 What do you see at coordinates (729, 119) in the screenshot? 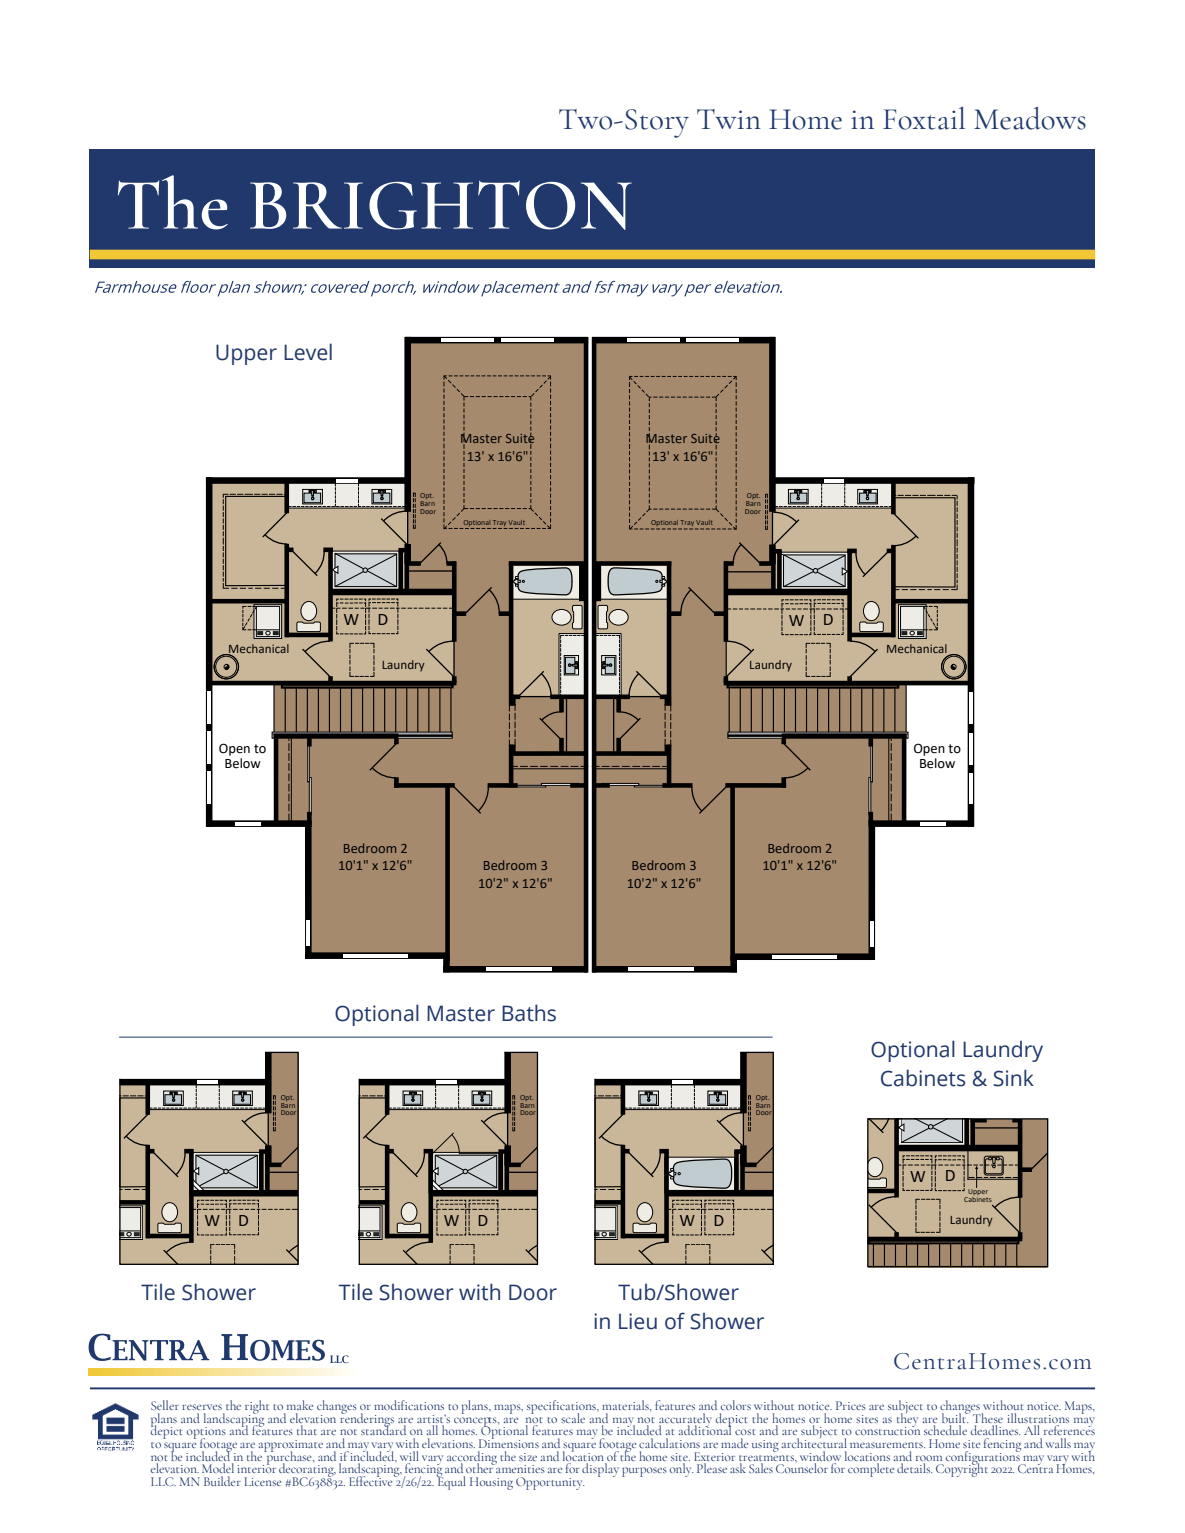
I see `Twin` at bounding box center [729, 119].
